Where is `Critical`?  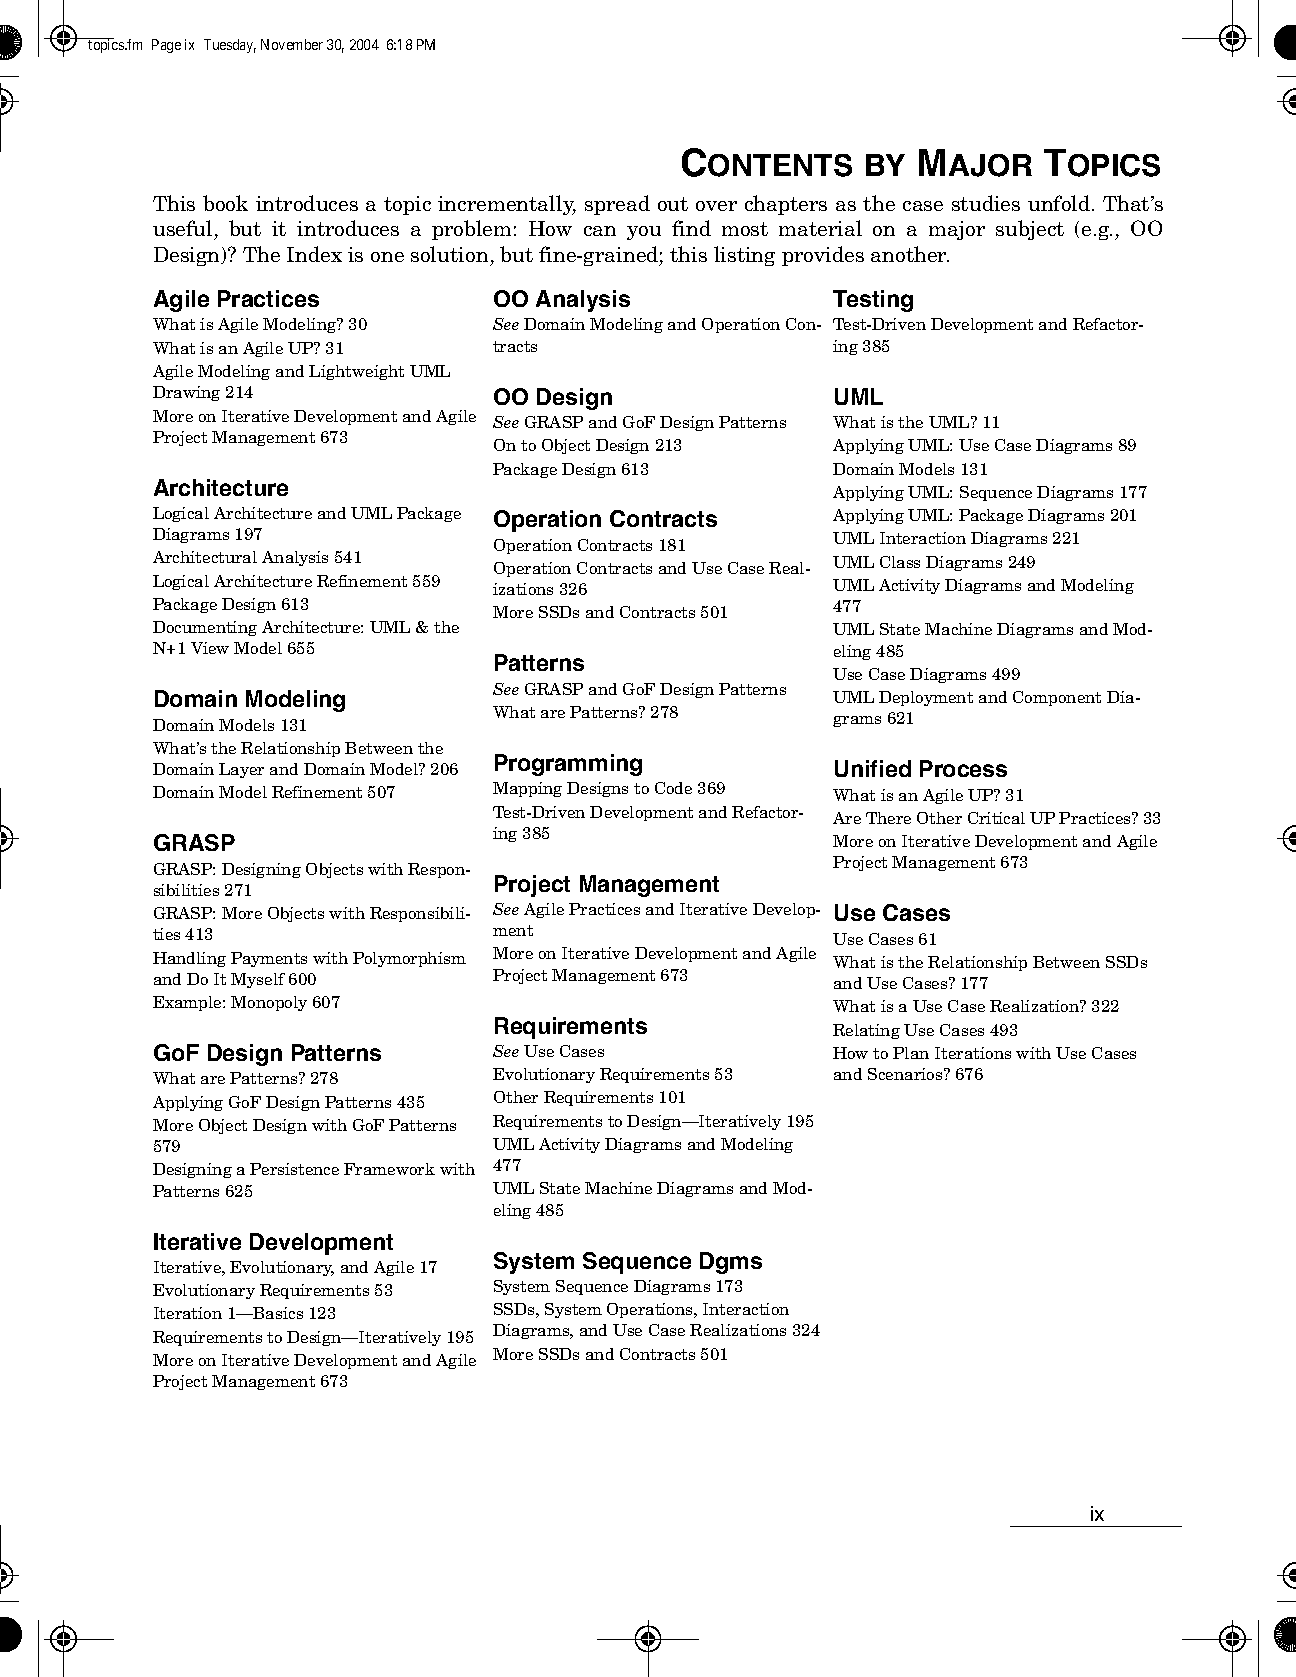
Critical is located at coordinates (996, 818).
